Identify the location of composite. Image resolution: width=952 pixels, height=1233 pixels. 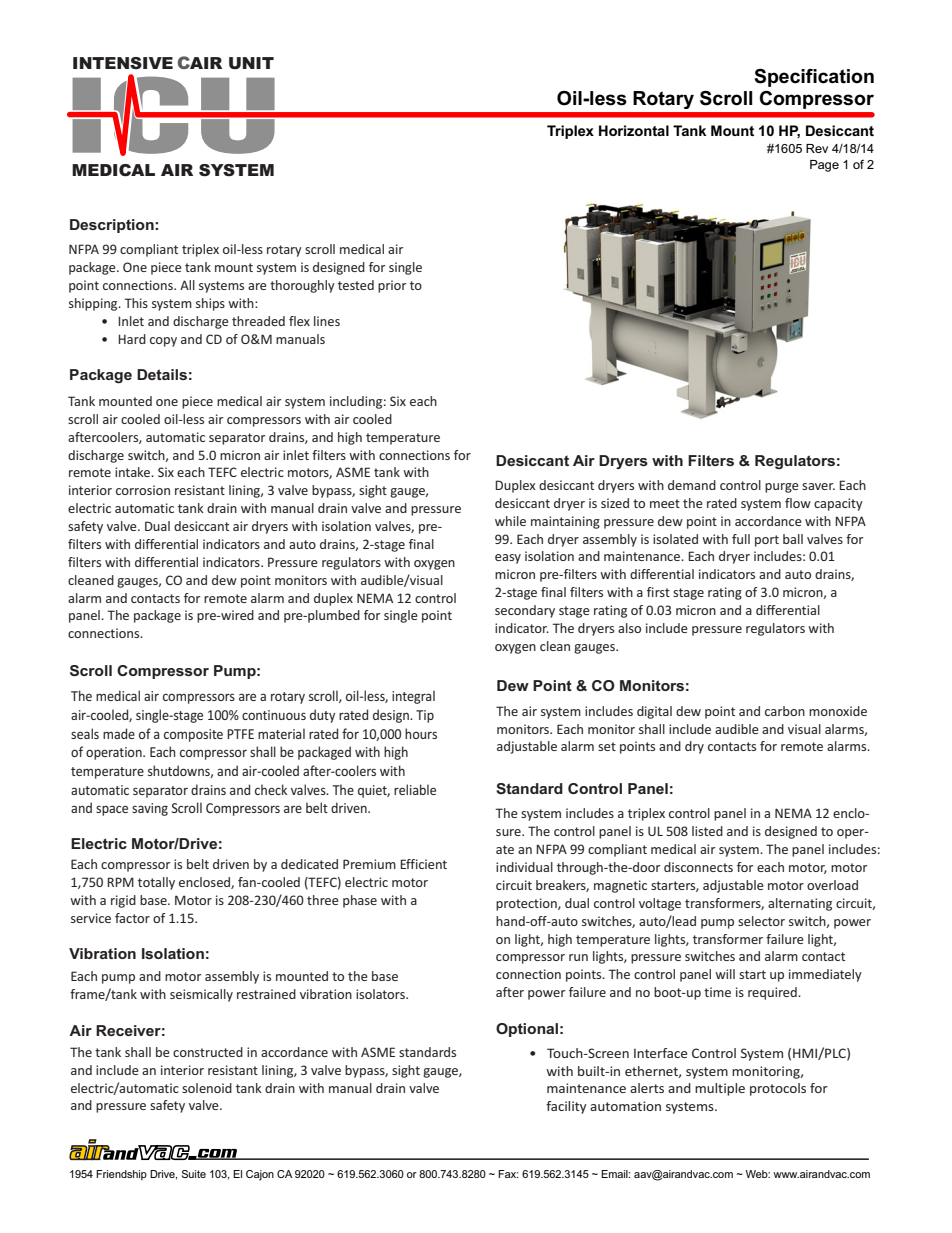
(193, 735).
